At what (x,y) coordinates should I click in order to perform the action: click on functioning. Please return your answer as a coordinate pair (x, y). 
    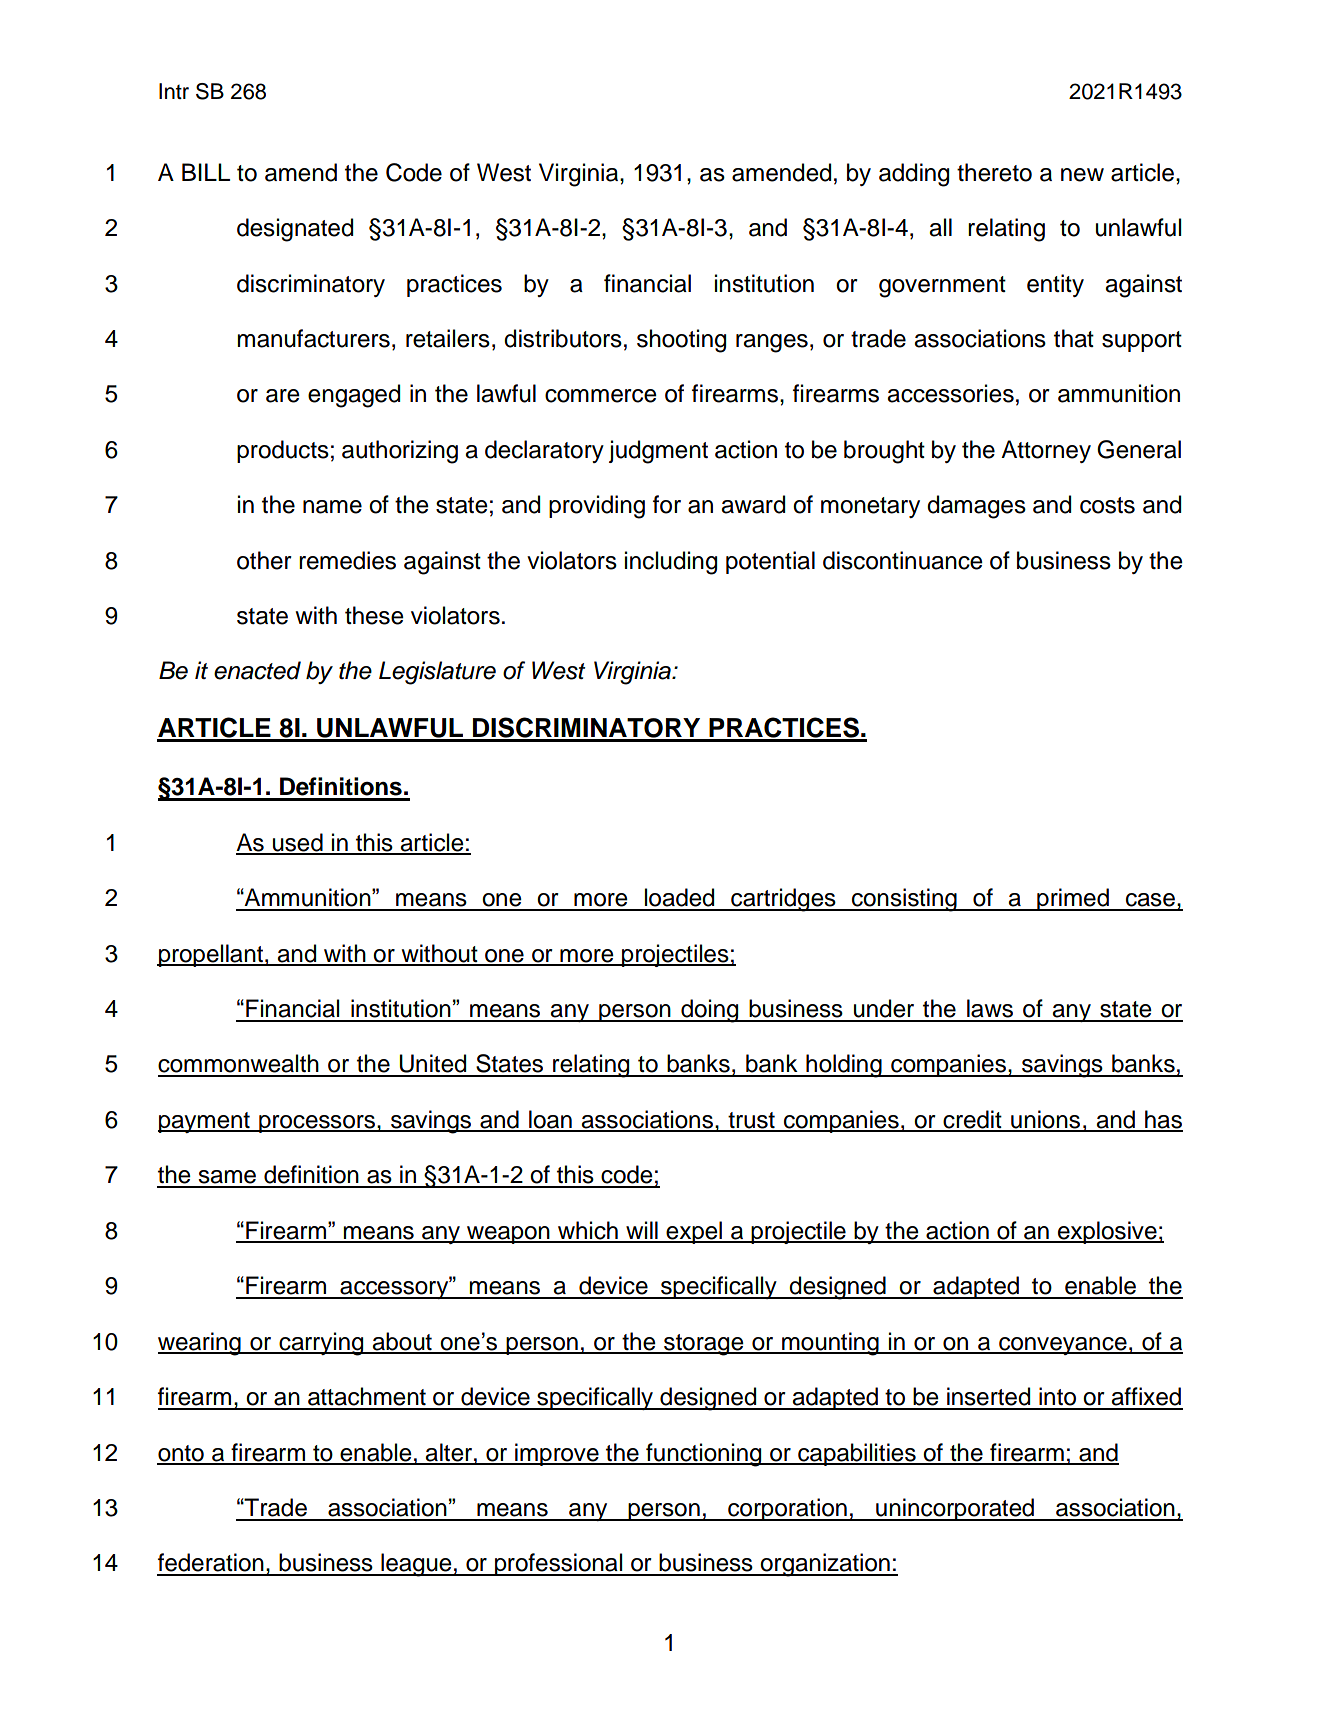
    Looking at the image, I should click on (704, 1455).
